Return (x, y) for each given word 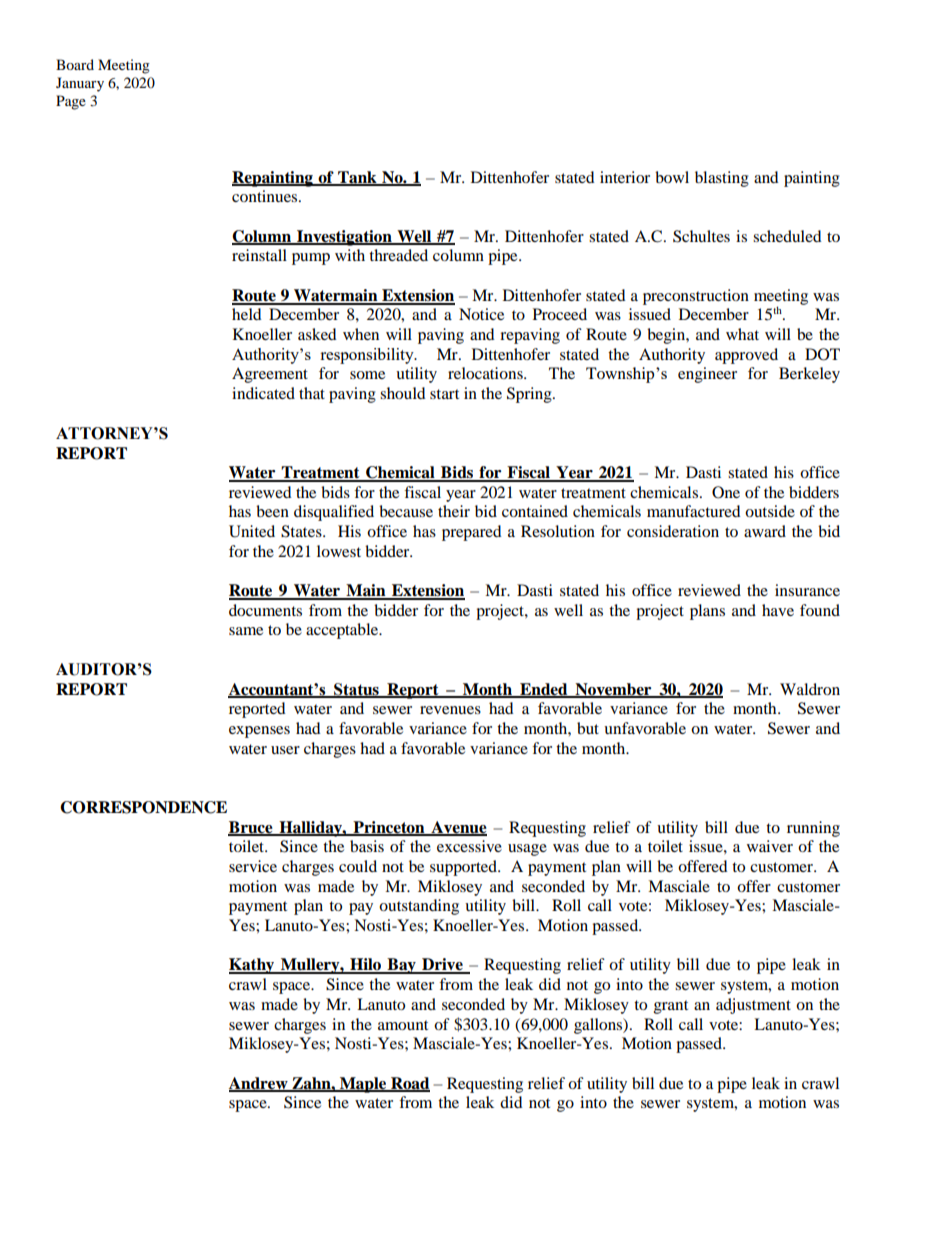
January (80, 84)
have (778, 610)
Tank (357, 178)
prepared (472, 533)
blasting (722, 179)
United (252, 531)
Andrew (259, 1084)
